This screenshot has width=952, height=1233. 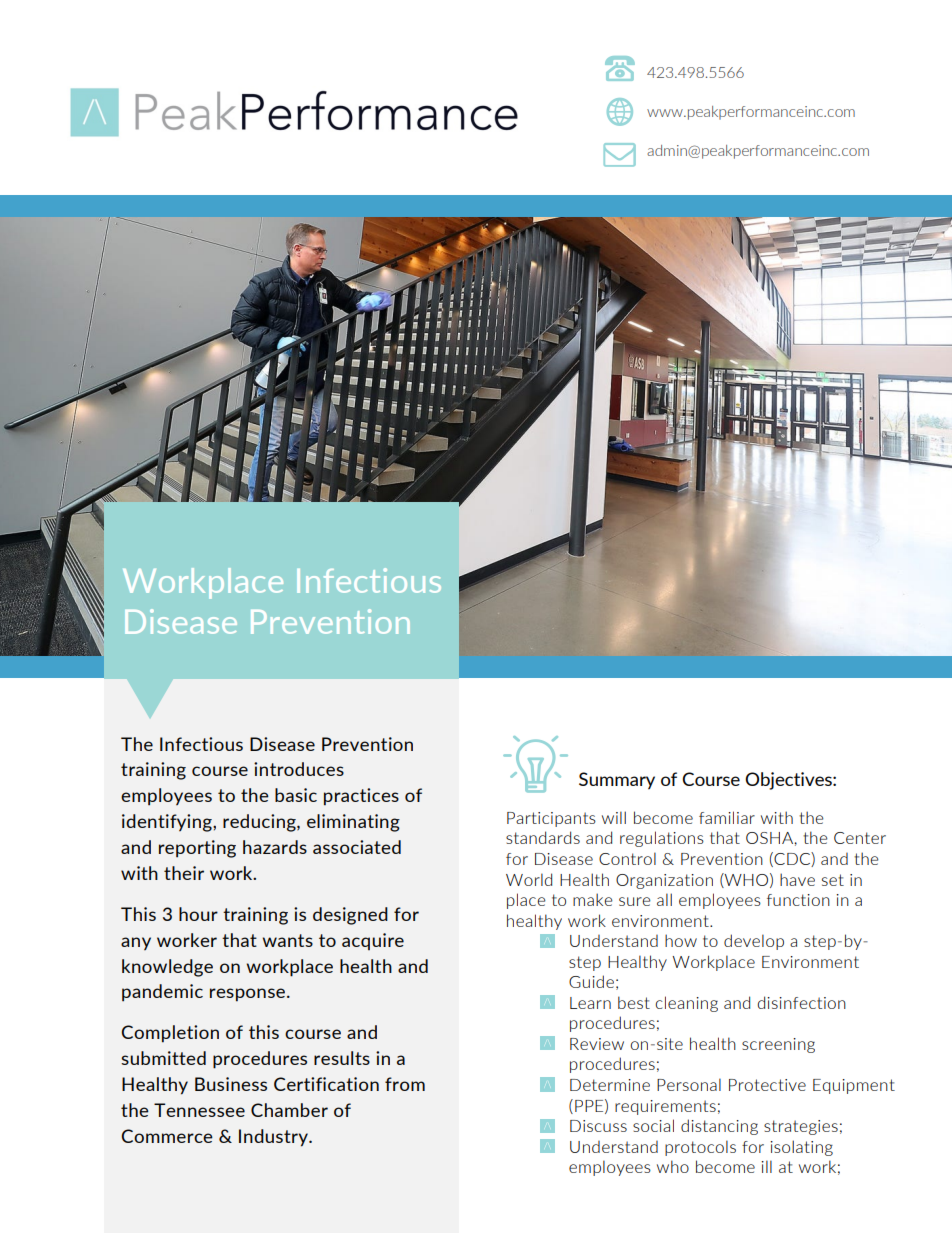 I want to click on Summary, so click(x=617, y=781).
